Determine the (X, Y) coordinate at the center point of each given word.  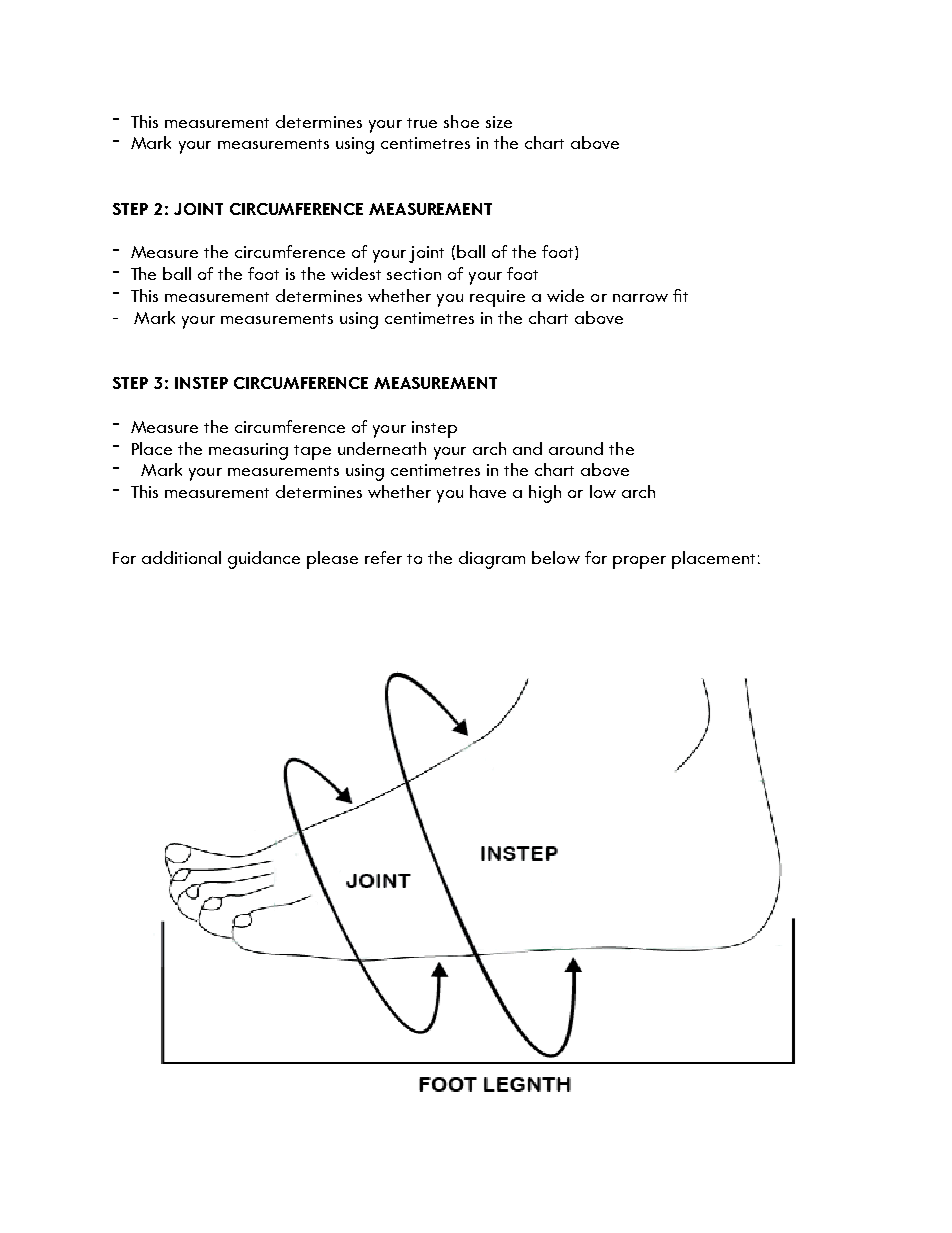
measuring (248, 451)
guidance (264, 560)
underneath (382, 448)
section (414, 274)
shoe (461, 121)
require (497, 298)
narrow (640, 298)
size (499, 122)
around (576, 448)
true (422, 123)
